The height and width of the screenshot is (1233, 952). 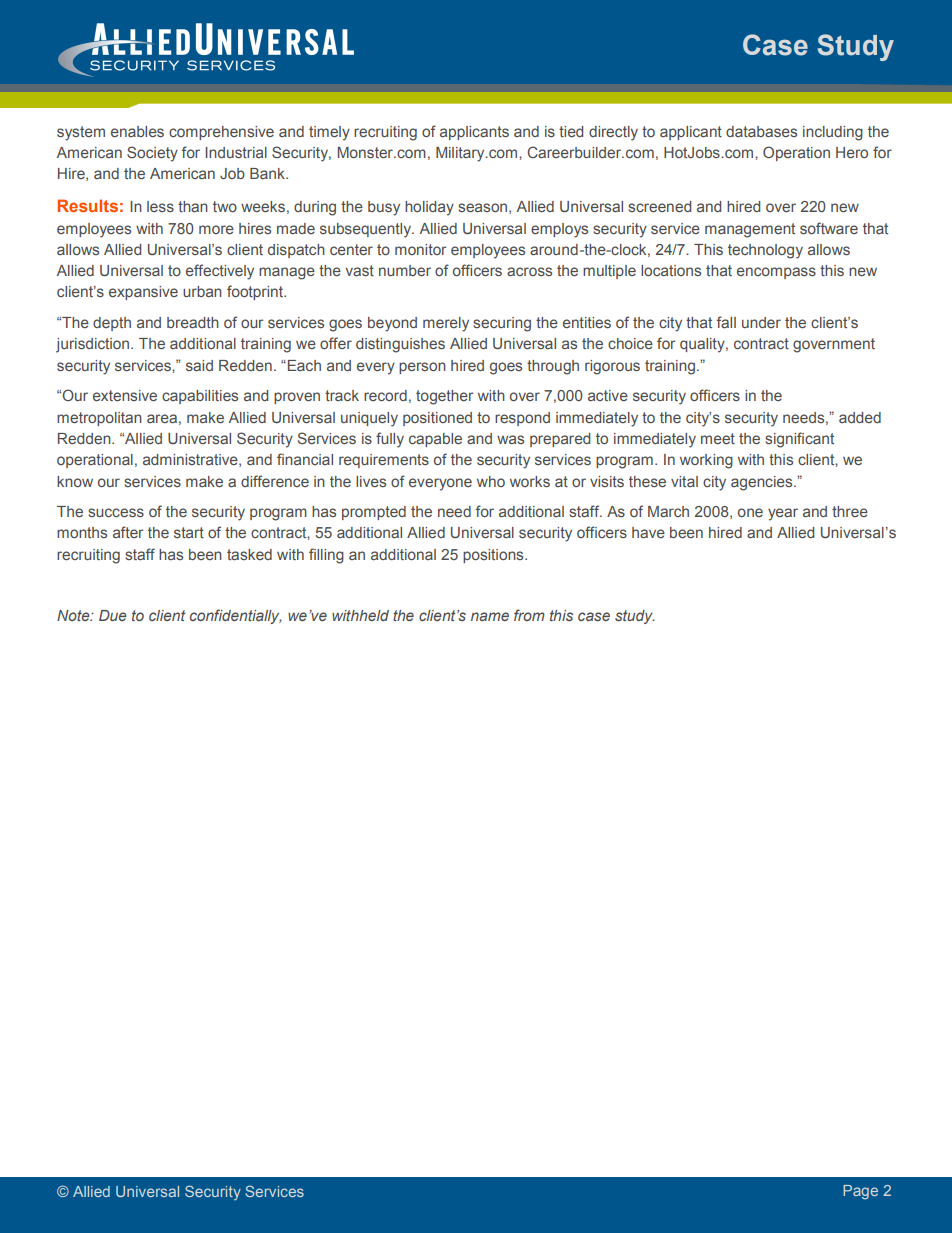 What do you see at coordinates (429, 208) in the screenshot?
I see `holiday` at bounding box center [429, 208].
